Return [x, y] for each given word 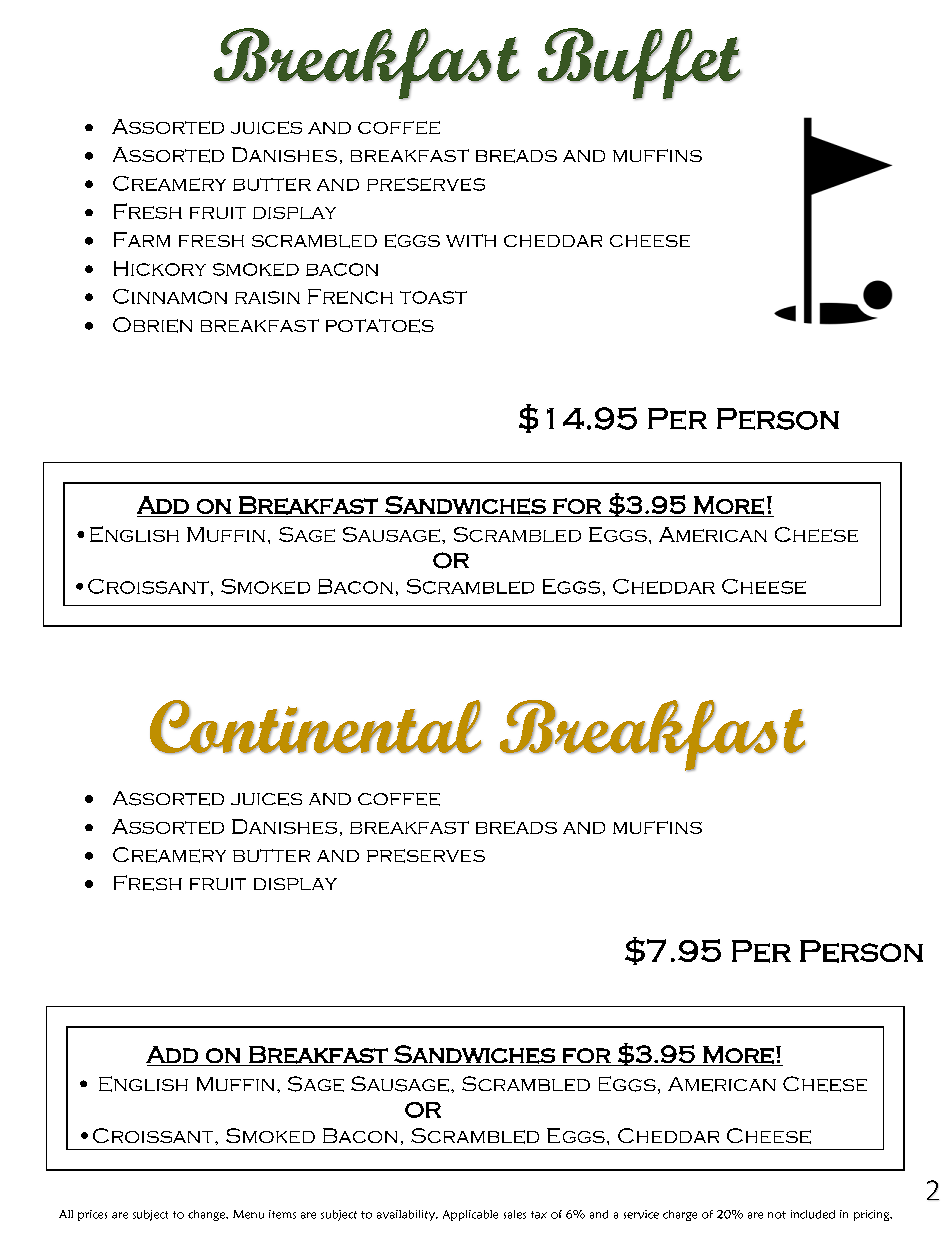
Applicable [470, 1215]
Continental [316, 727]
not [777, 1215]
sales [515, 1214]
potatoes [380, 326]
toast [433, 297]
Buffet [639, 64]
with [471, 240]
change [207, 1215]
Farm [142, 239]
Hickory [160, 268]
